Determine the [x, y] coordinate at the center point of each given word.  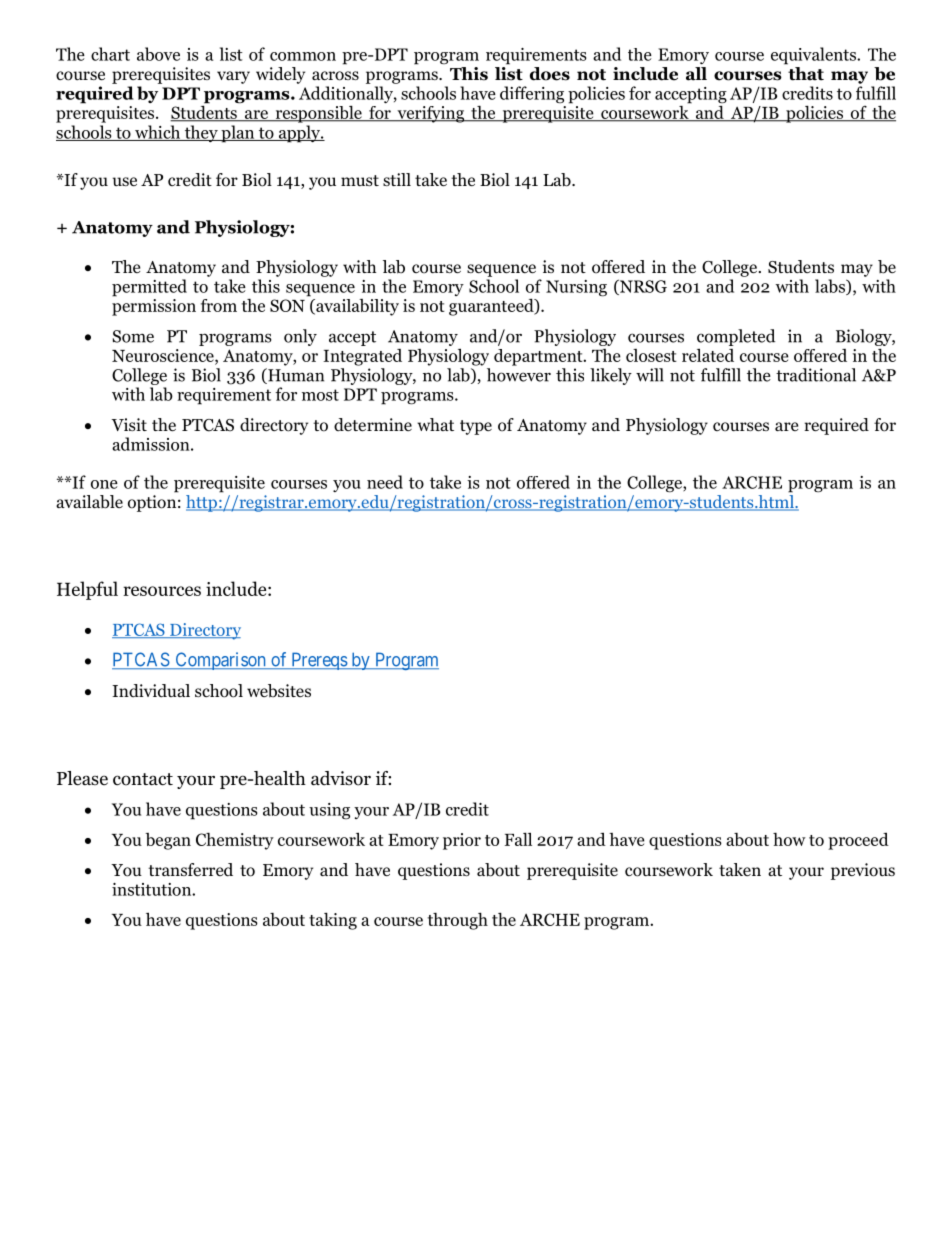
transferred [190, 870]
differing [532, 94]
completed [736, 337]
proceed [858, 841]
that [805, 72]
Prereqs [318, 661]
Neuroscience [164, 355]
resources [162, 591]
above [158, 54]
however [519, 375]
